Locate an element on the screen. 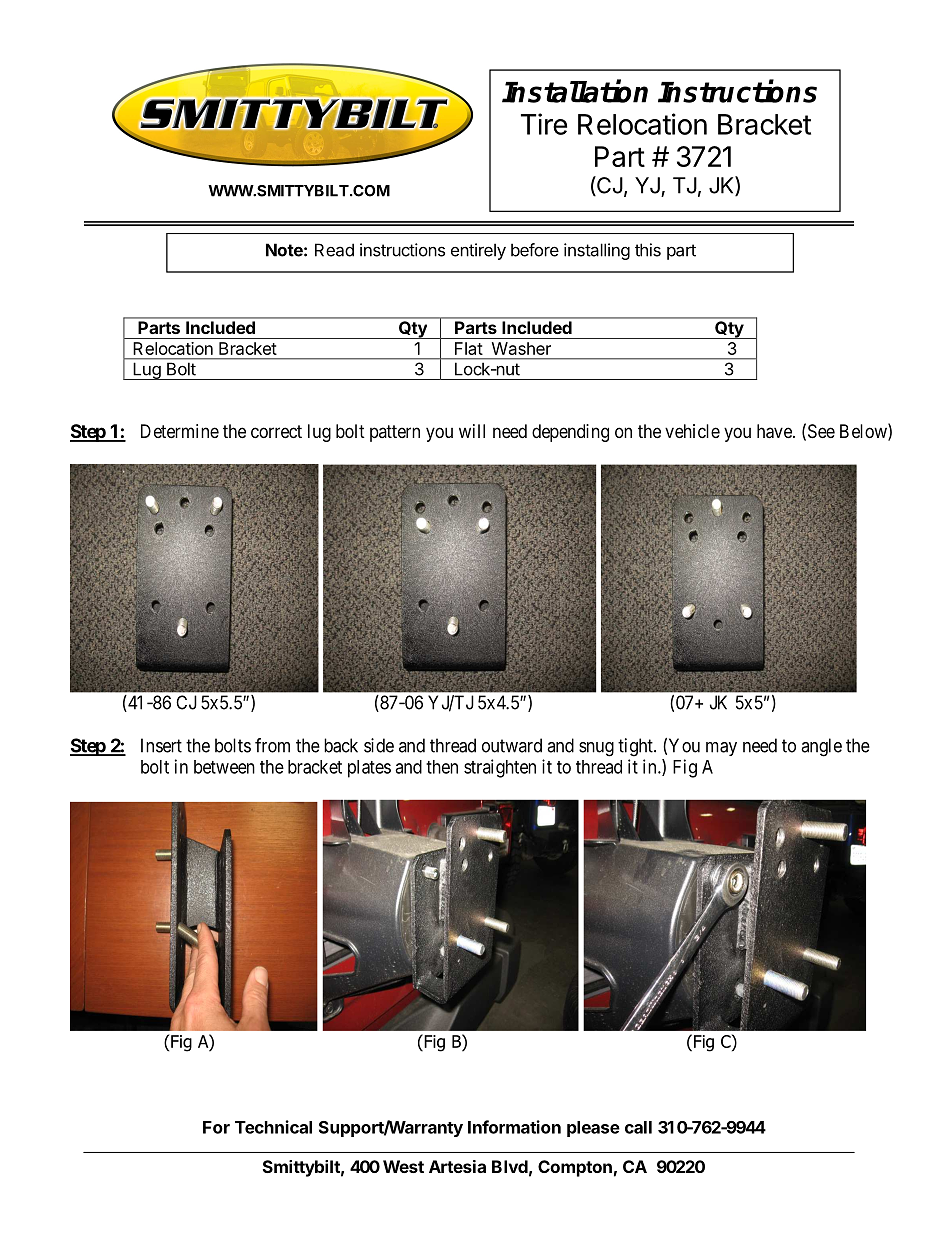 The height and width of the screenshot is (1233, 952). before is located at coordinates (535, 250).
